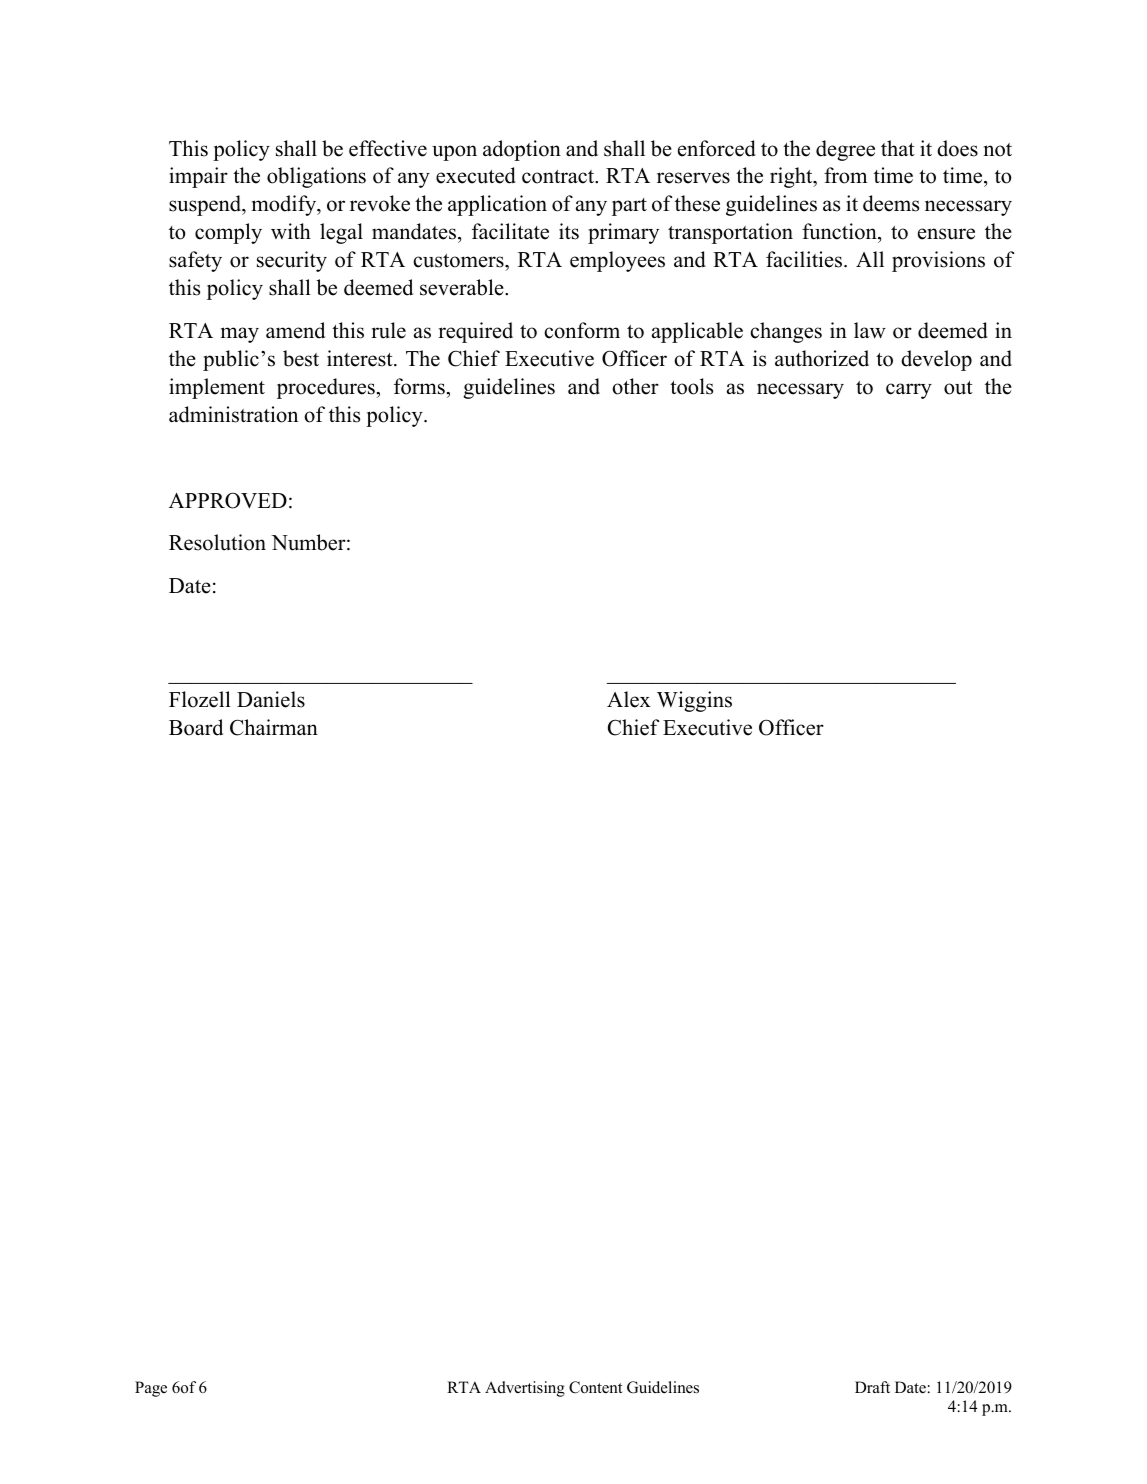  I want to click on part, so click(629, 207).
